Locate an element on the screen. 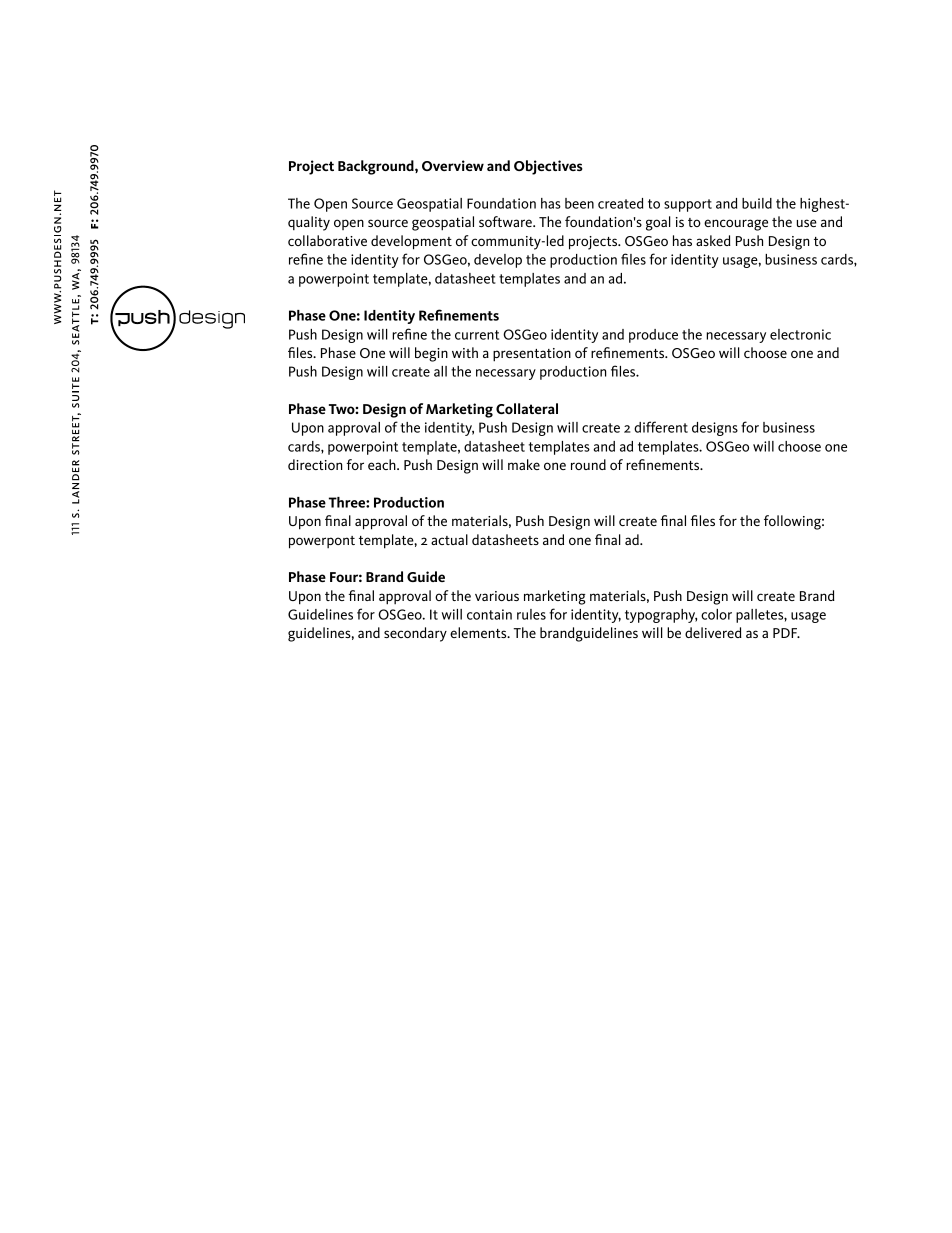  Objectives is located at coordinates (548, 167).
